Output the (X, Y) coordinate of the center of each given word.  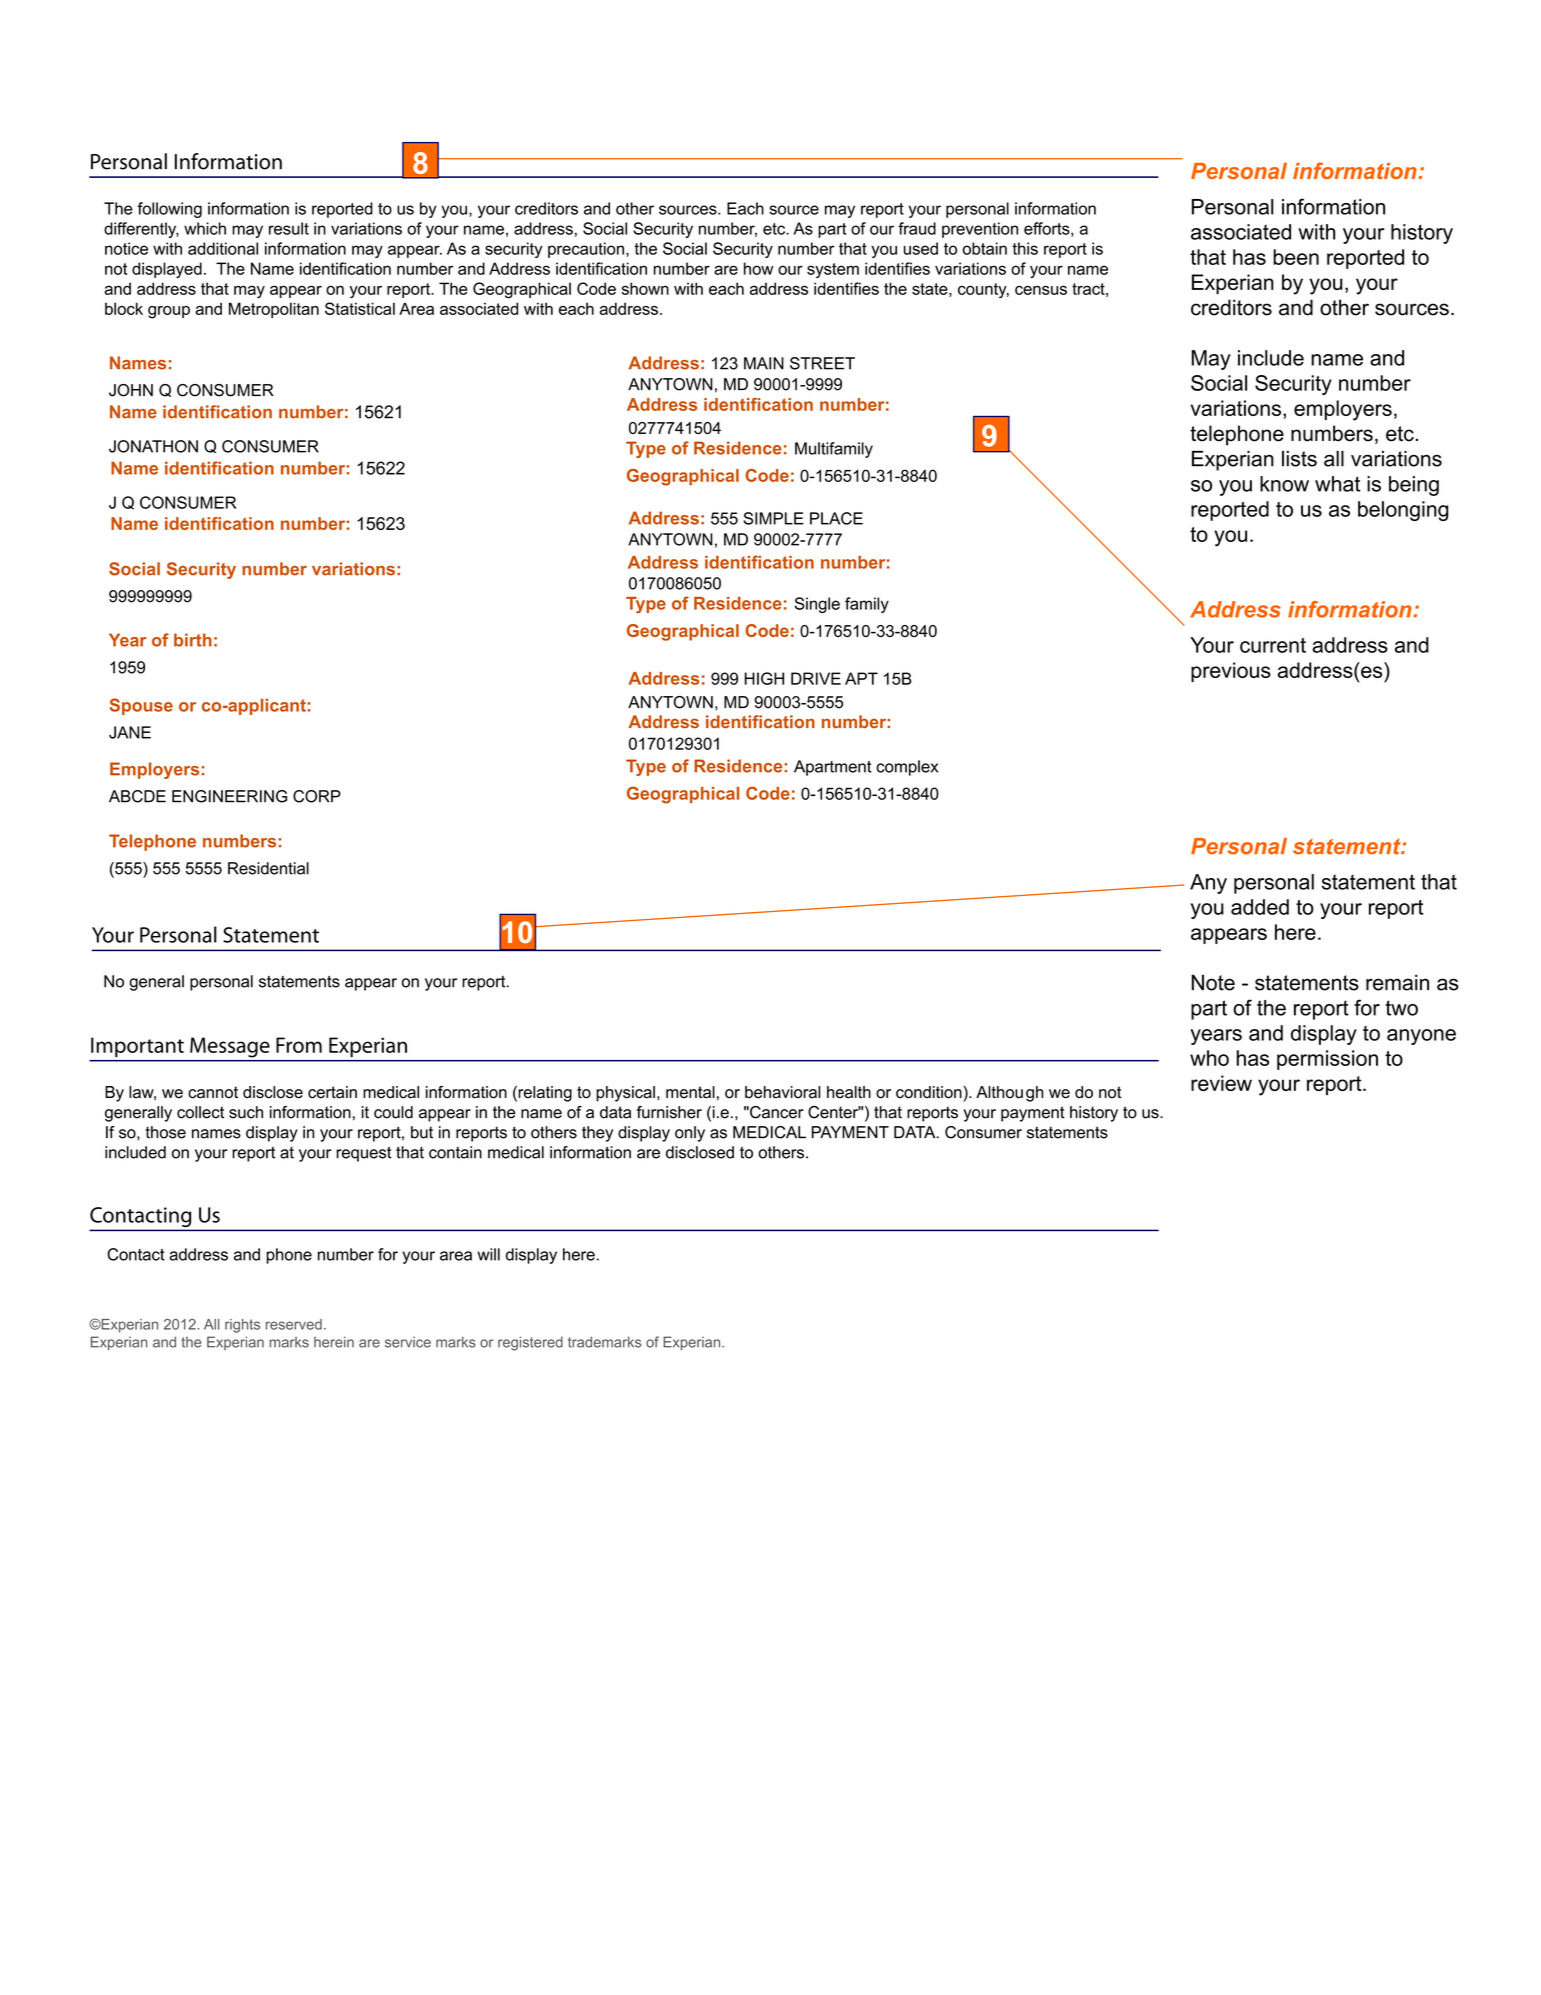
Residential (268, 868)
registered (530, 1343)
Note (1213, 982)
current (1273, 645)
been (1296, 257)
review (1221, 1083)
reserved (294, 1324)
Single (817, 605)
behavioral (782, 1092)
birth (193, 640)
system (833, 270)
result (289, 228)
